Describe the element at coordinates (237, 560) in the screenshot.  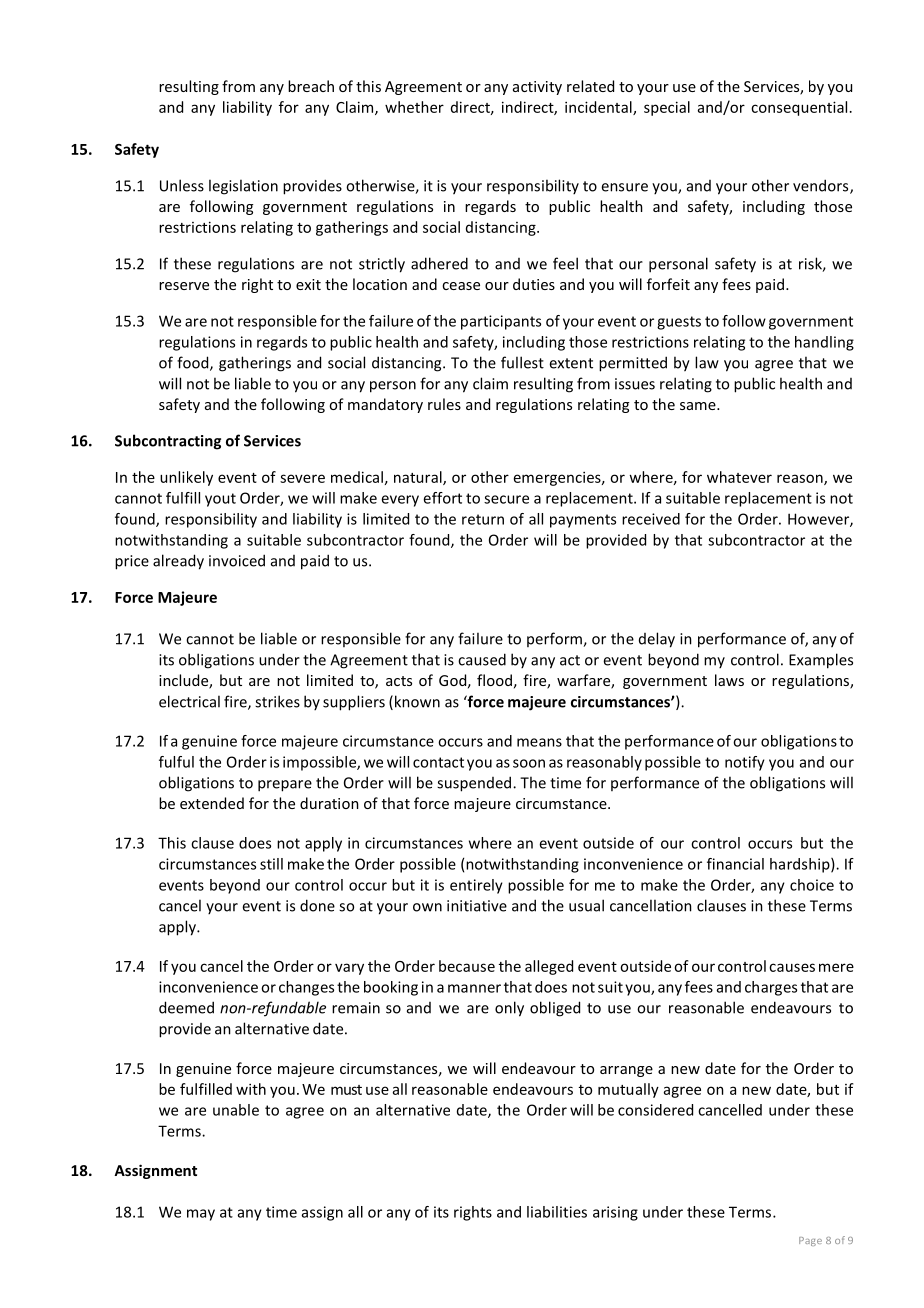
I see `invoiced` at that location.
